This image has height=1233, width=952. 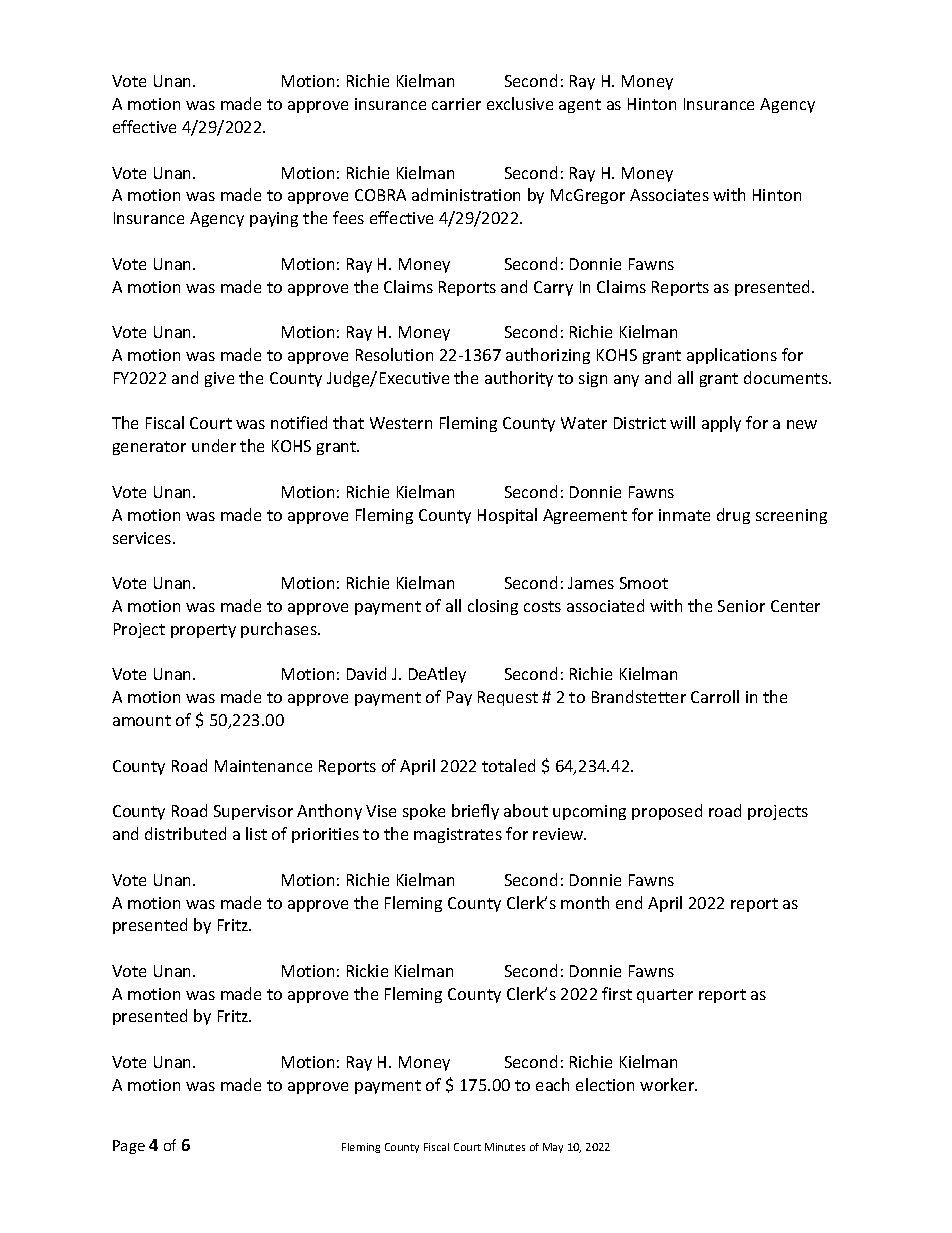 I want to click on services, so click(x=143, y=538).
